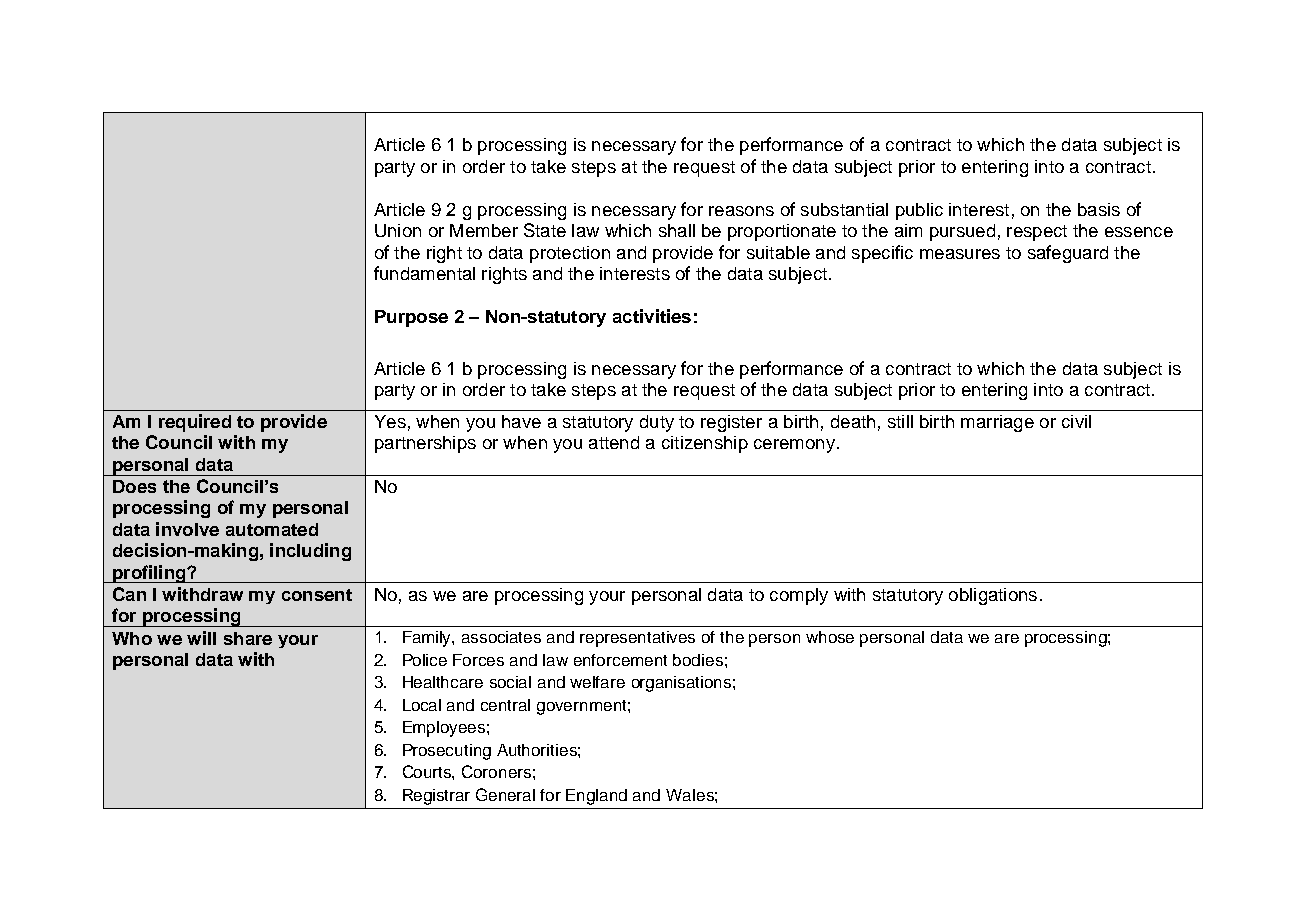 The height and width of the screenshot is (924, 1308). What do you see at coordinates (652, 316) in the screenshot?
I see `activities` at bounding box center [652, 316].
